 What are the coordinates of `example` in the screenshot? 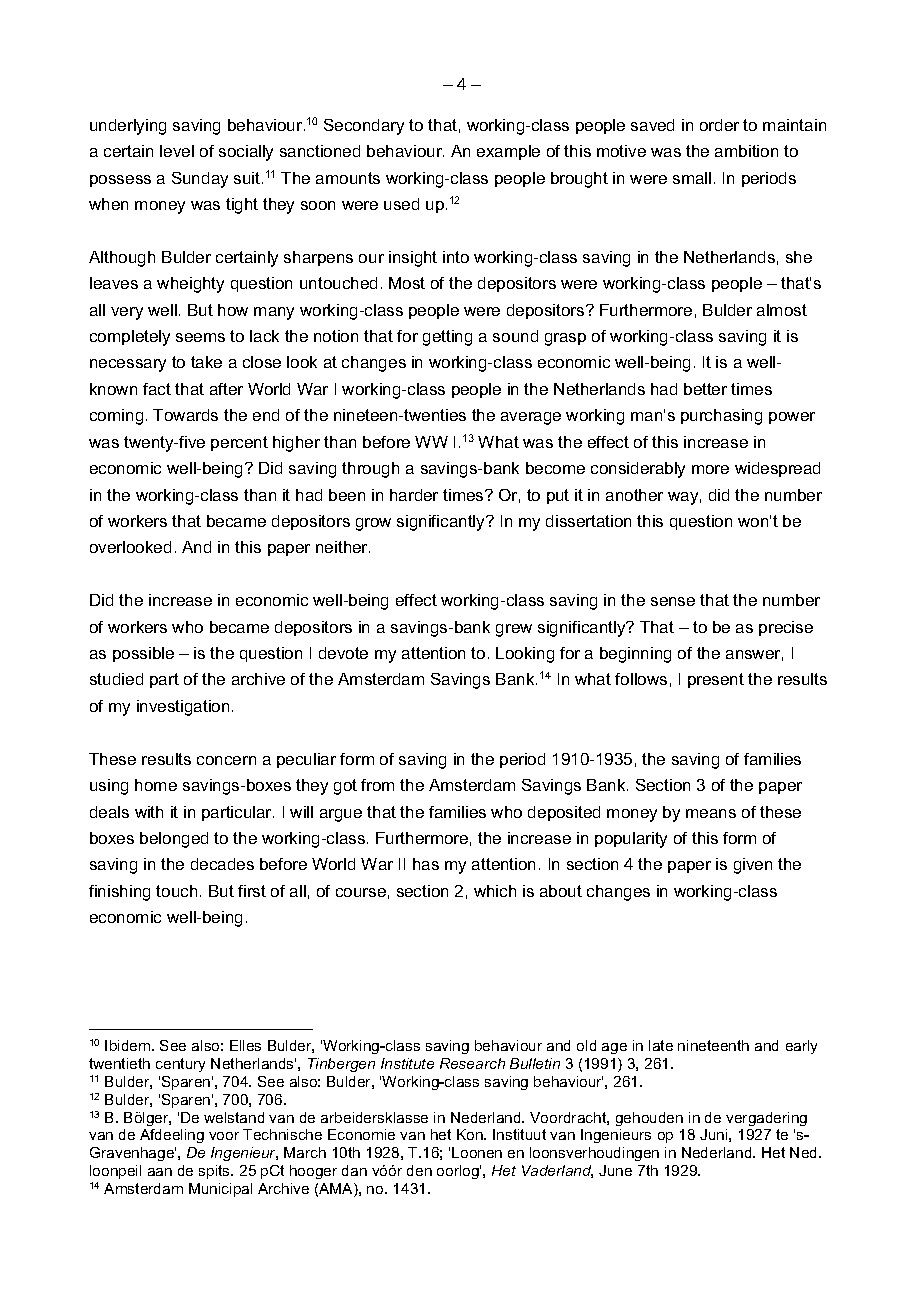 It's located at (508, 152).
